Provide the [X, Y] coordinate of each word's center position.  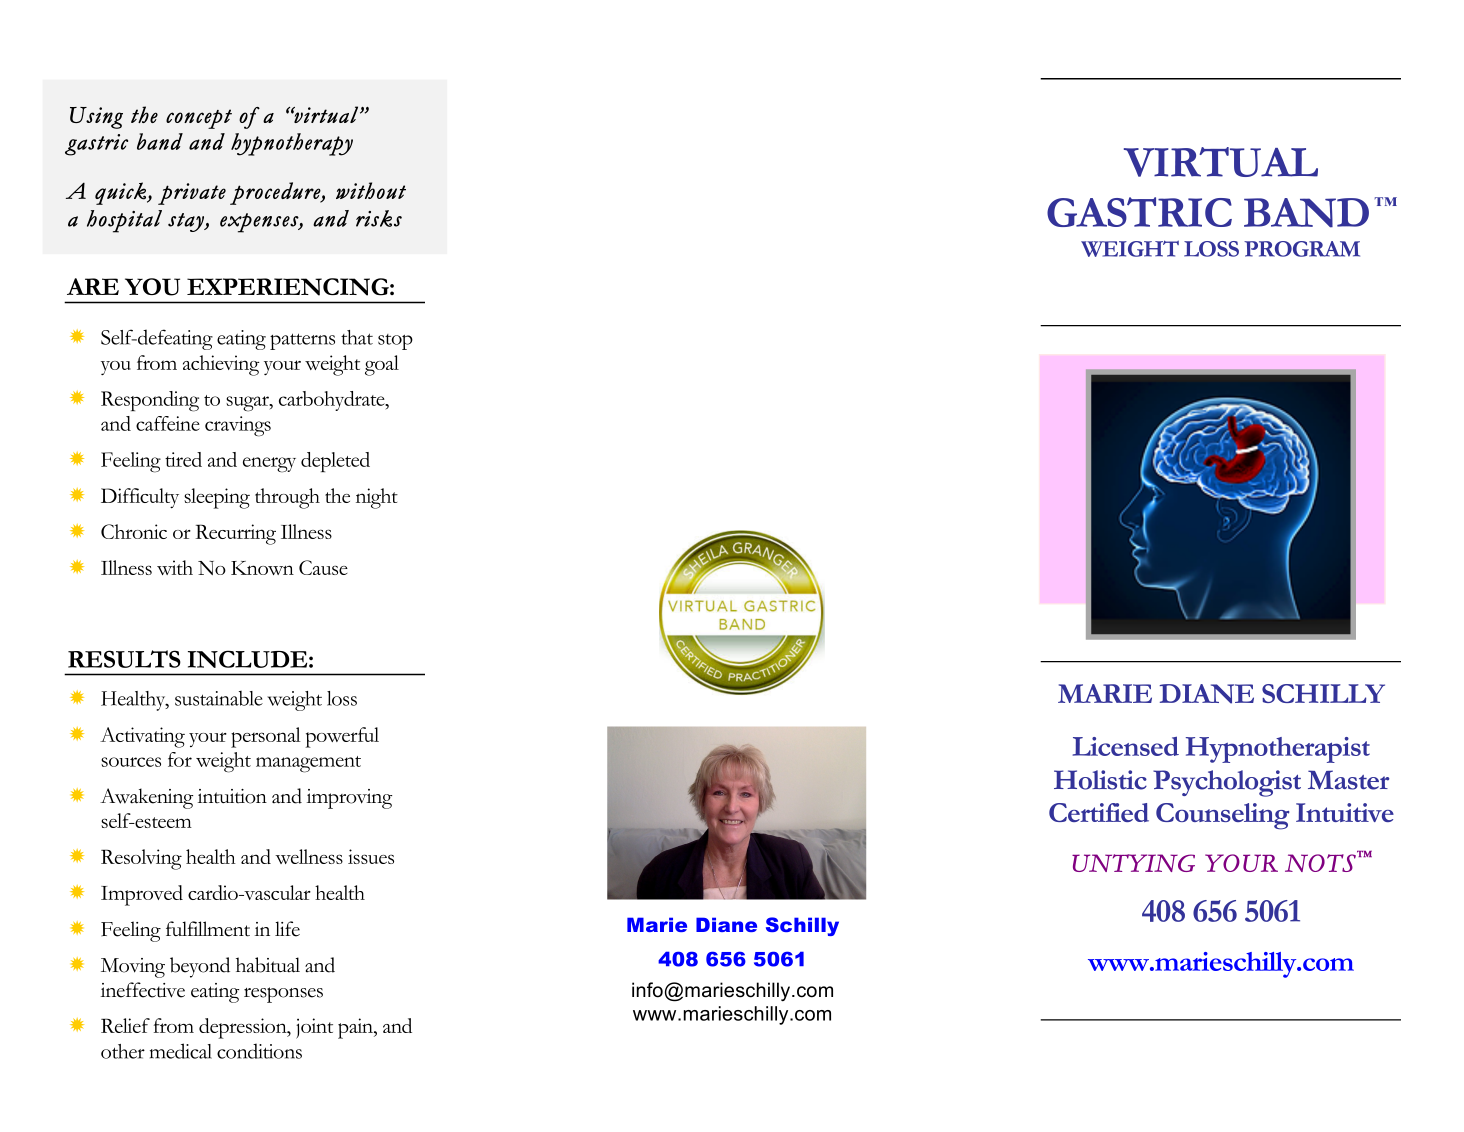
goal [382, 365]
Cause [323, 567]
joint [314, 1028]
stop [395, 342]
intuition [232, 796]
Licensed [1126, 746]
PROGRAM [1302, 249]
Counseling [1222, 816]
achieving [221, 365]
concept [199, 119]
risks [379, 218]
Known [262, 568]
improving [349, 799]
